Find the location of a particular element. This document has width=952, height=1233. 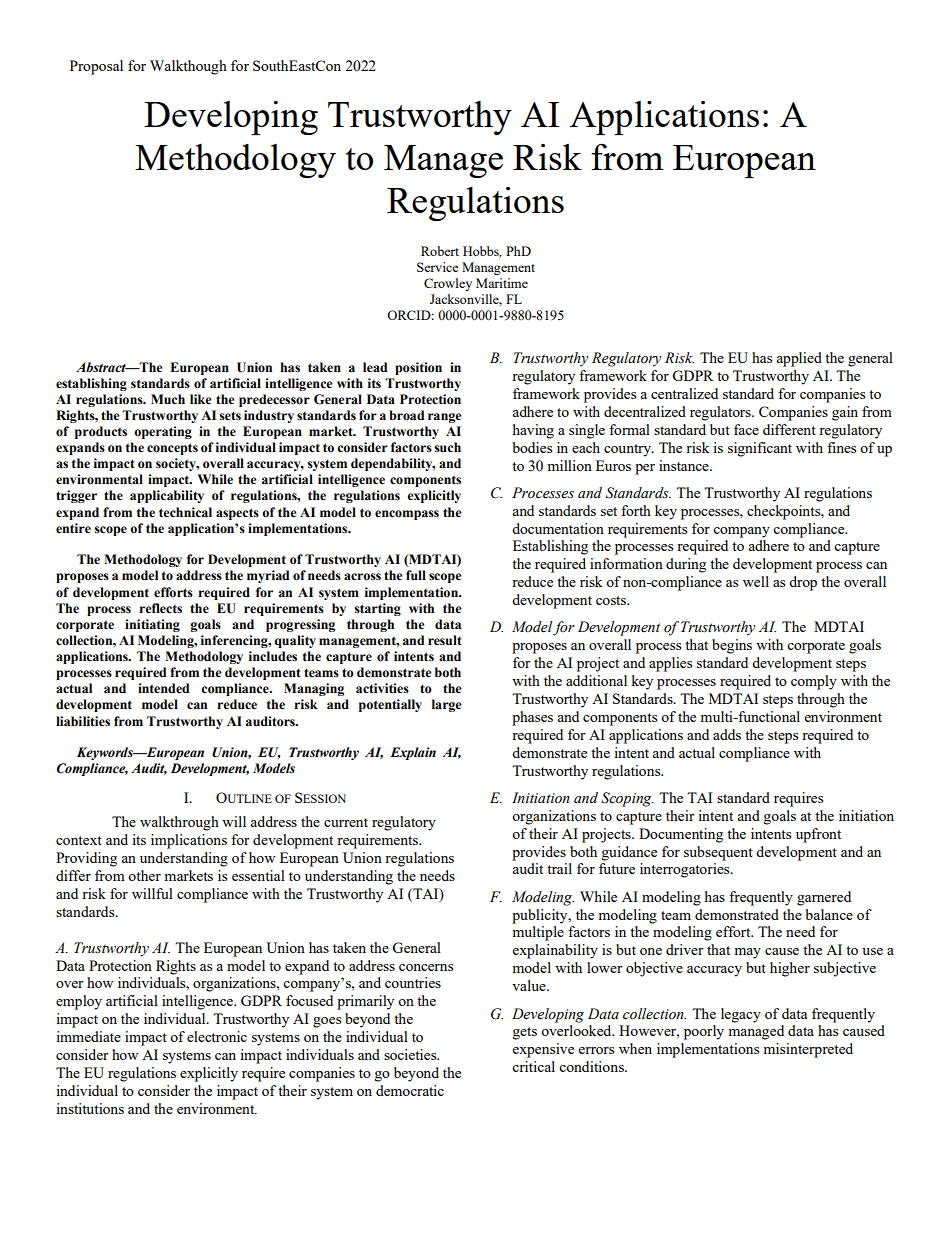

reflects is located at coordinates (160, 608).
